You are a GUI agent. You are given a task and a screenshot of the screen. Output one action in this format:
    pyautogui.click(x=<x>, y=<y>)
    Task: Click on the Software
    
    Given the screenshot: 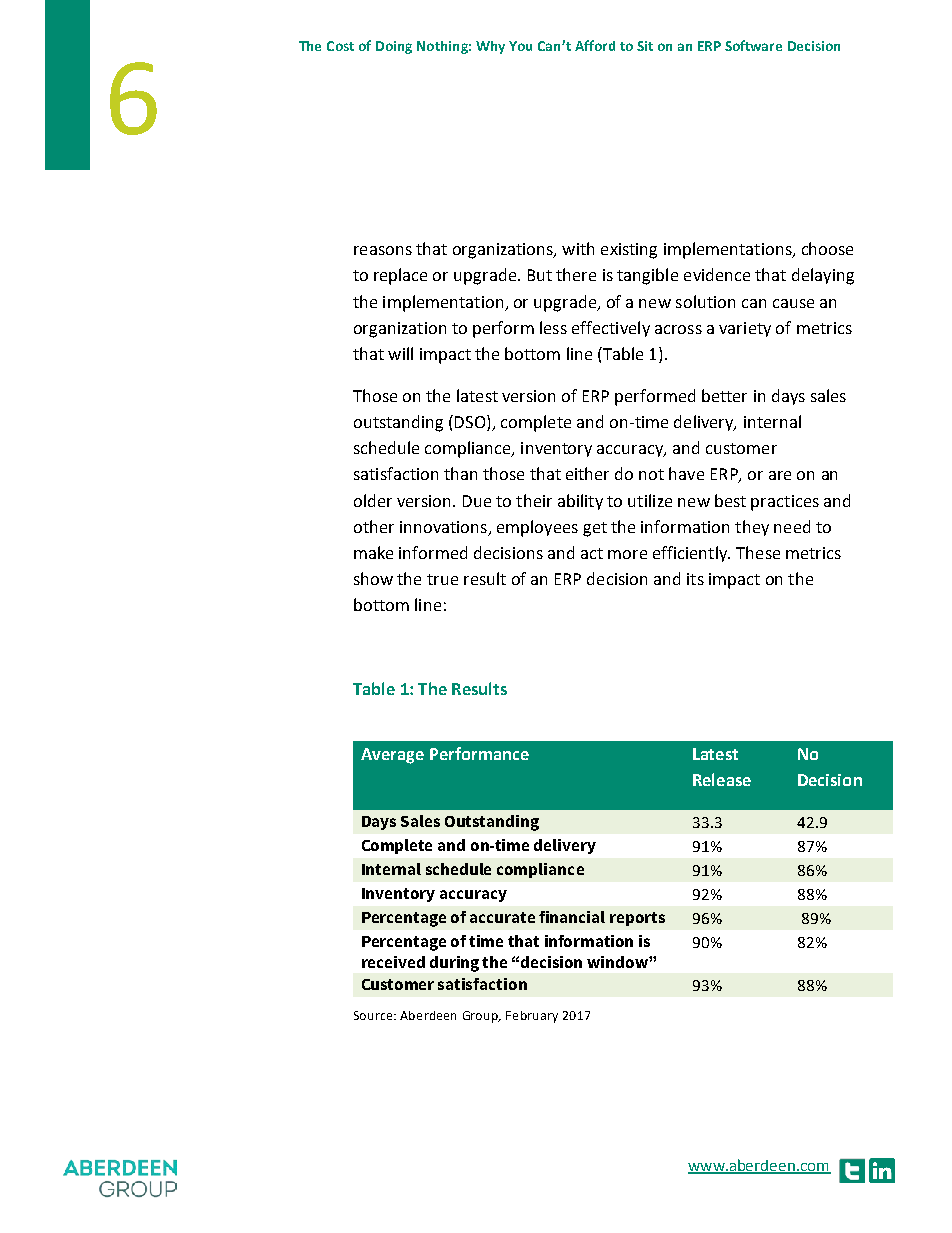 What is the action you would take?
    pyautogui.click(x=753, y=45)
